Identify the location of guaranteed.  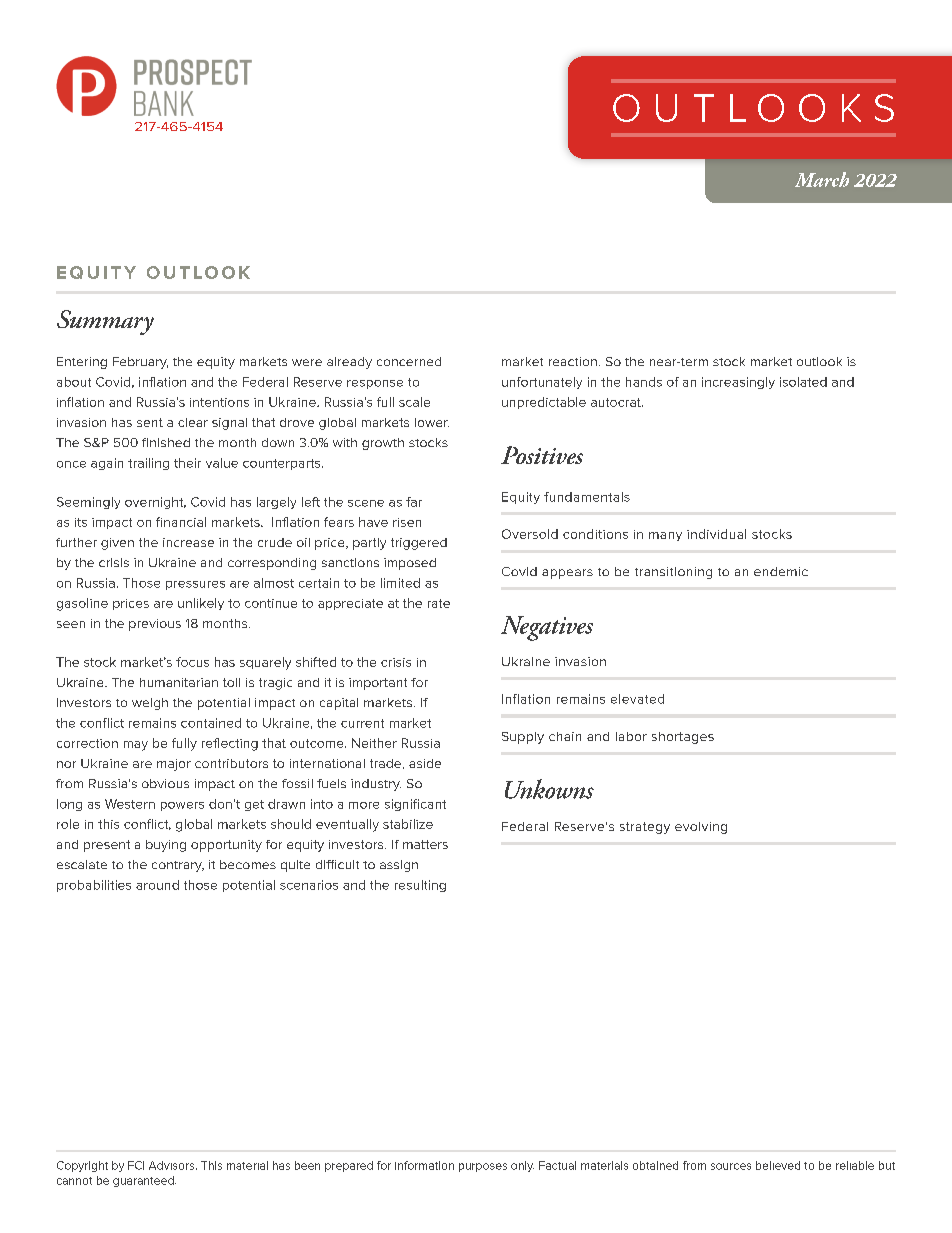
(144, 1181).
